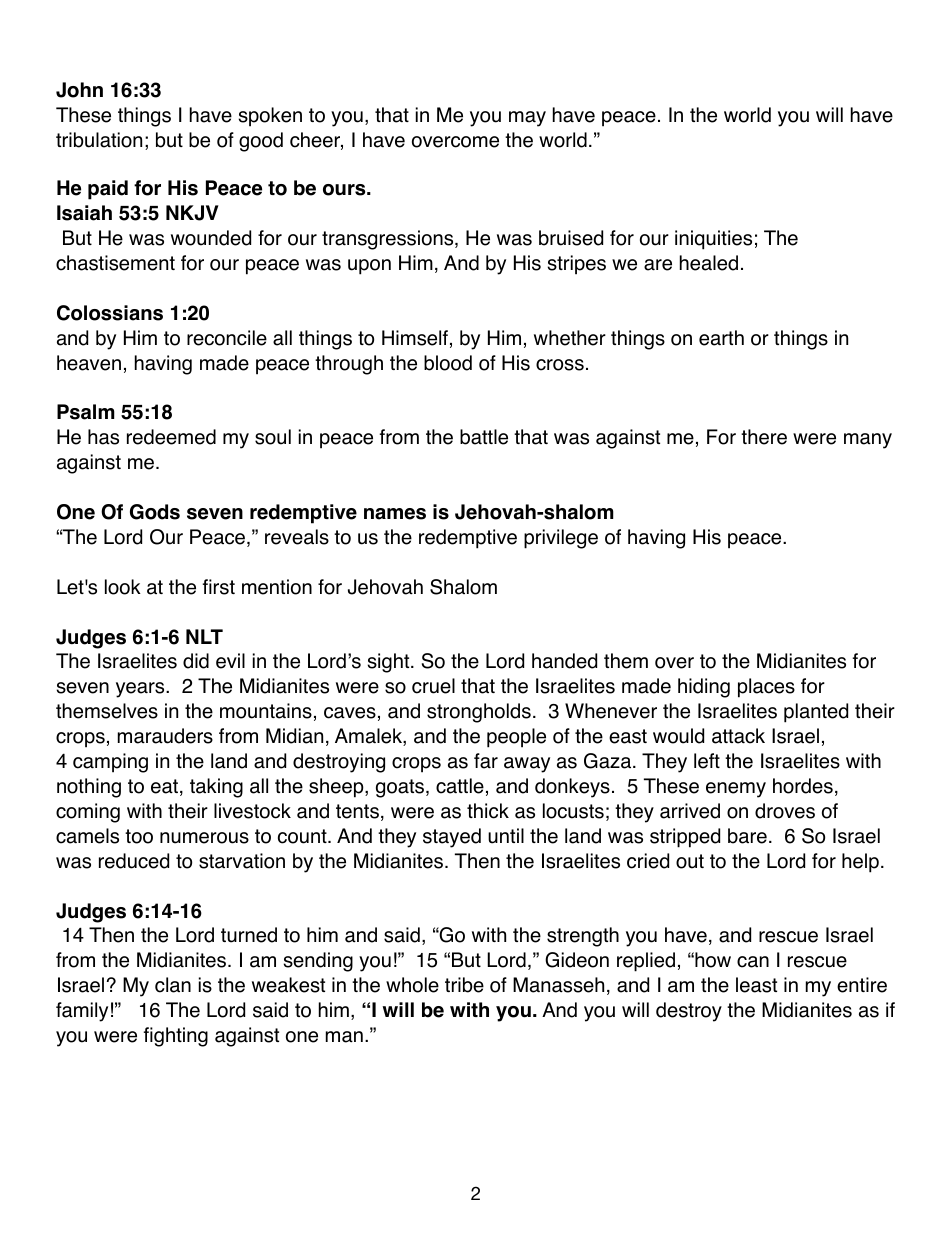 The height and width of the page is (1233, 952). What do you see at coordinates (486, 761) in the page?
I see `far` at bounding box center [486, 761].
